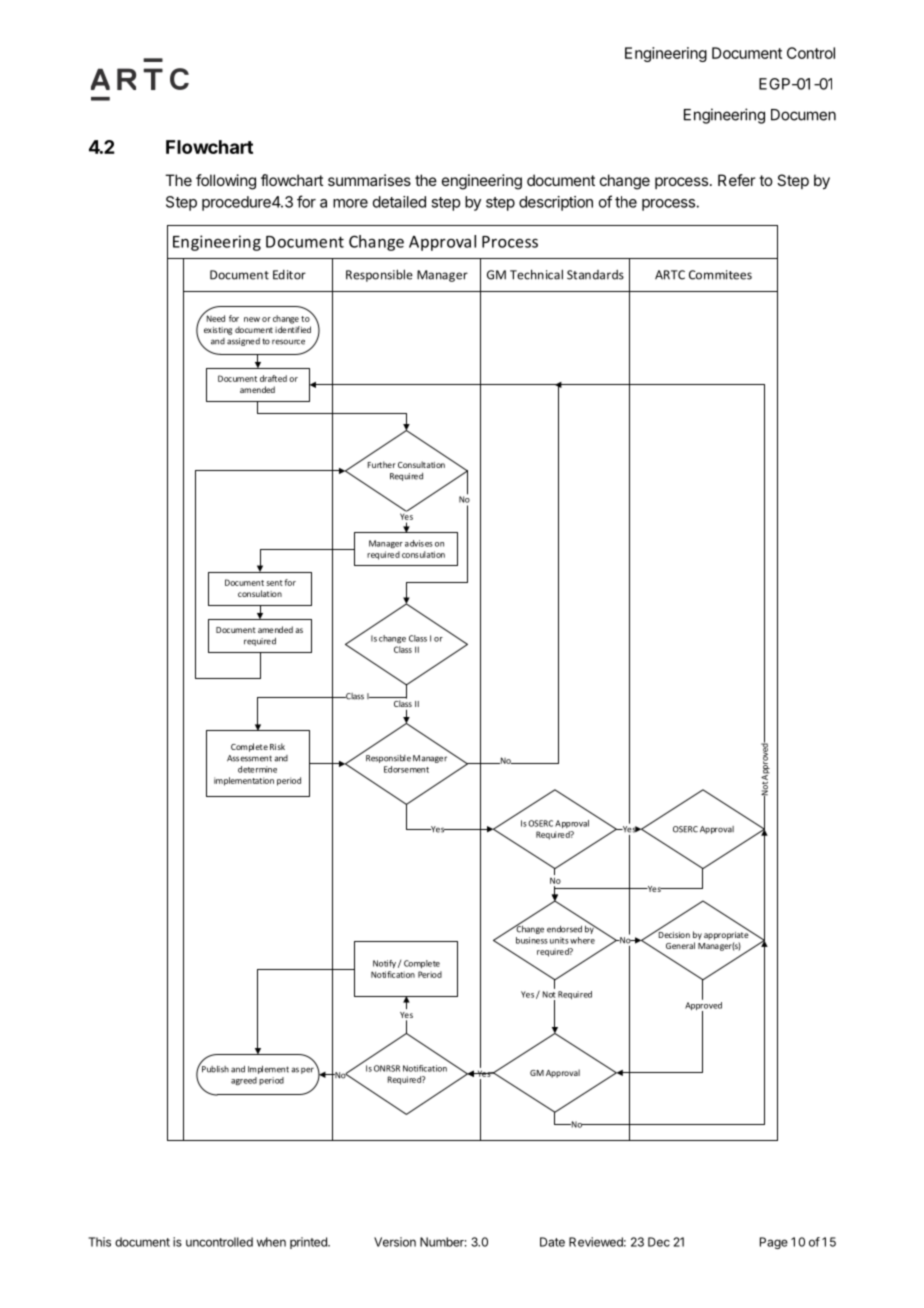 This screenshot has width=924, height=1308. I want to click on appropriate, so click(727, 934).
